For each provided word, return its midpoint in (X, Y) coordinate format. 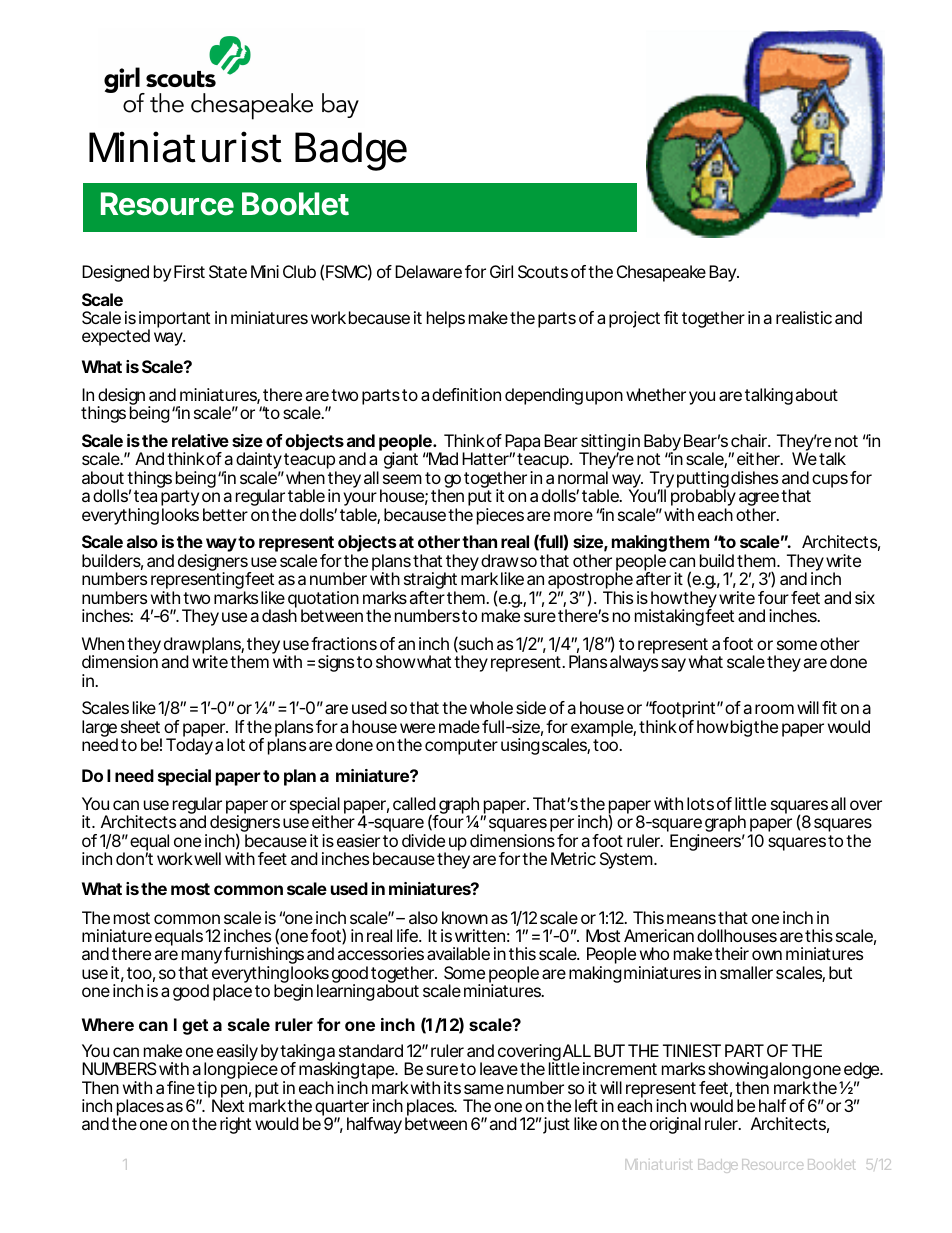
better (225, 514)
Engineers (705, 842)
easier (358, 840)
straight (430, 582)
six (865, 597)
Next (228, 1105)
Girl (501, 271)
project (634, 319)
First (189, 271)
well (206, 858)
